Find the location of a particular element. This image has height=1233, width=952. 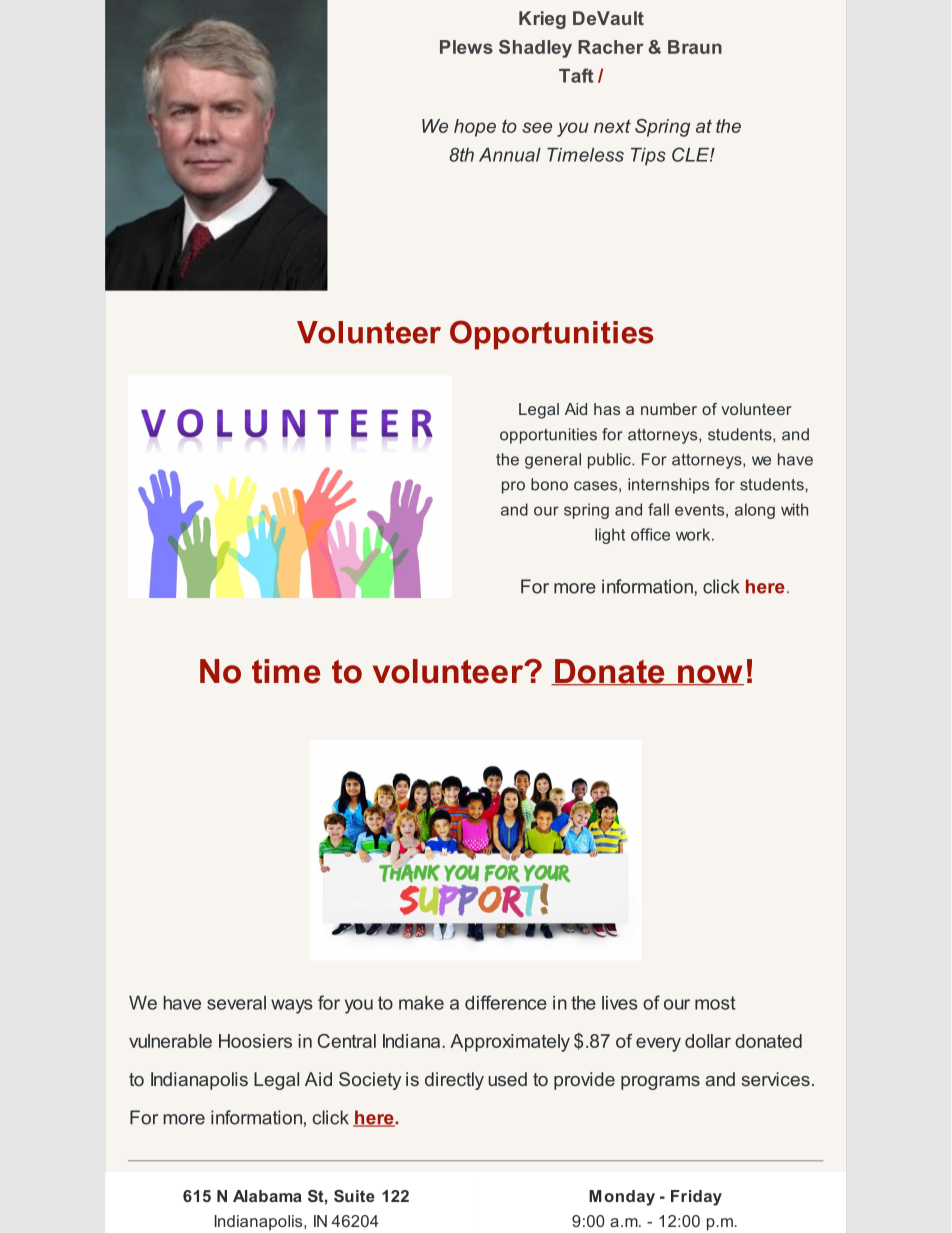

general is located at coordinates (553, 461).
